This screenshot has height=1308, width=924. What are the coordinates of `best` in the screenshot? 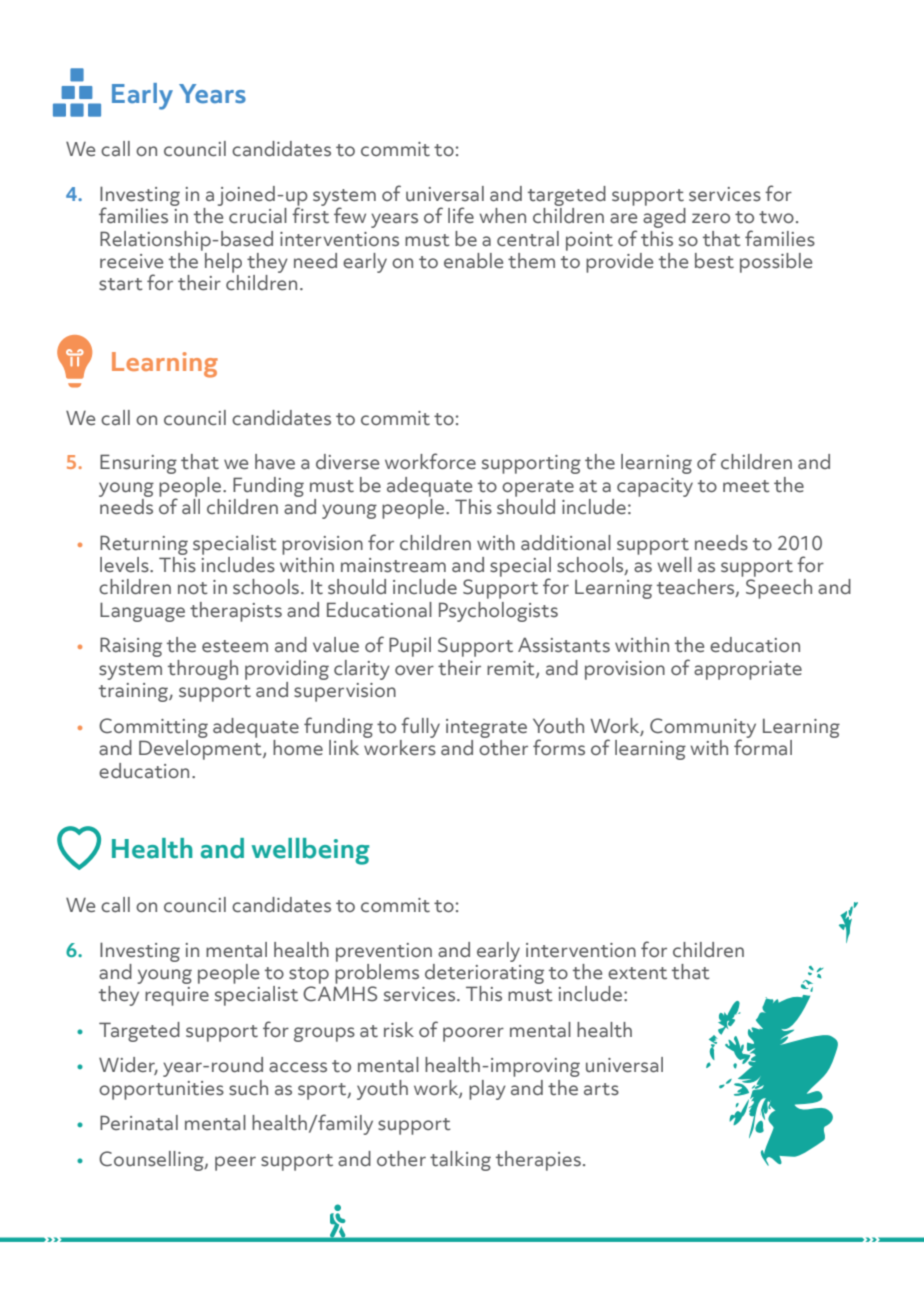 It's located at (714, 261).
